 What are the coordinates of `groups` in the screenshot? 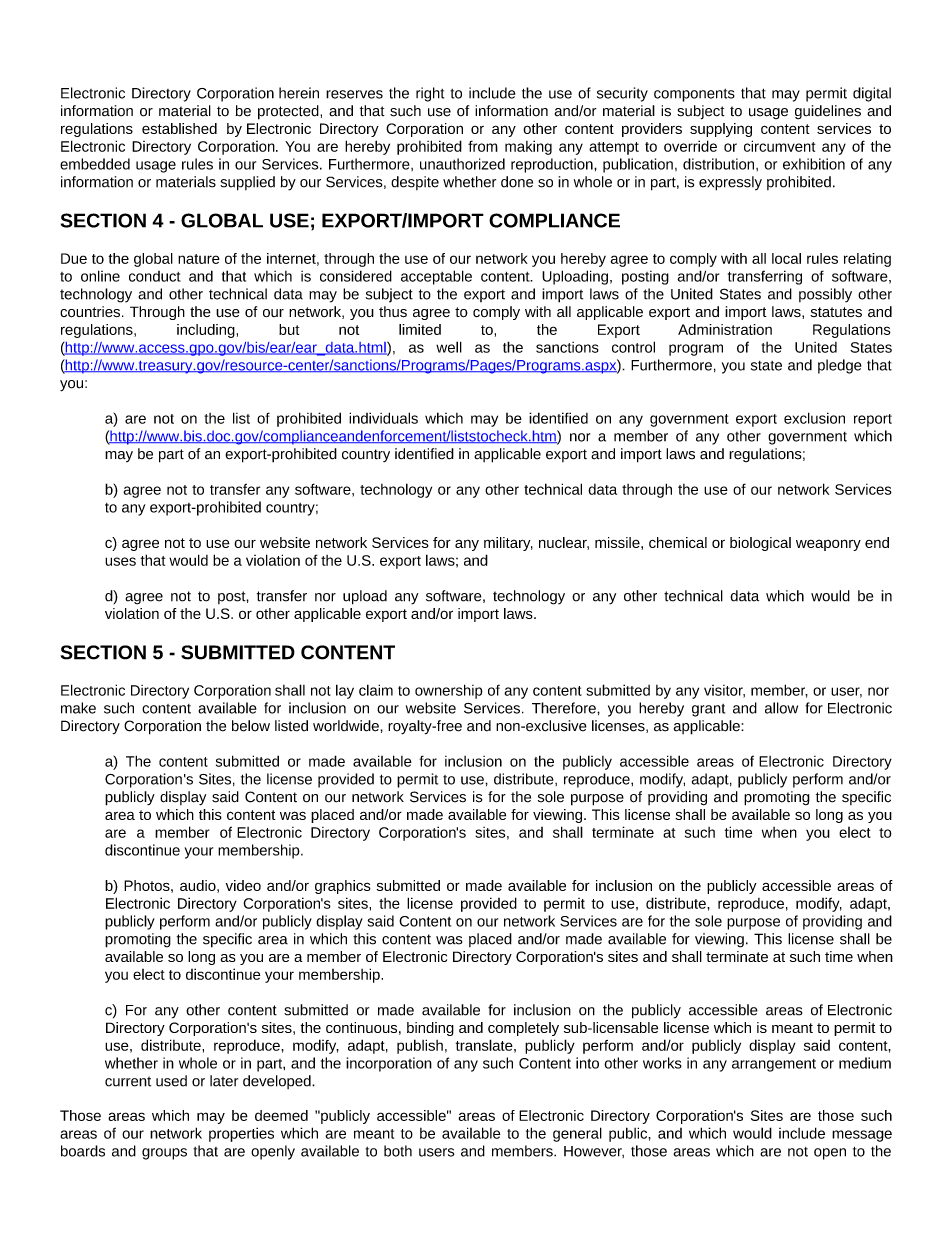 It's located at (164, 1154).
